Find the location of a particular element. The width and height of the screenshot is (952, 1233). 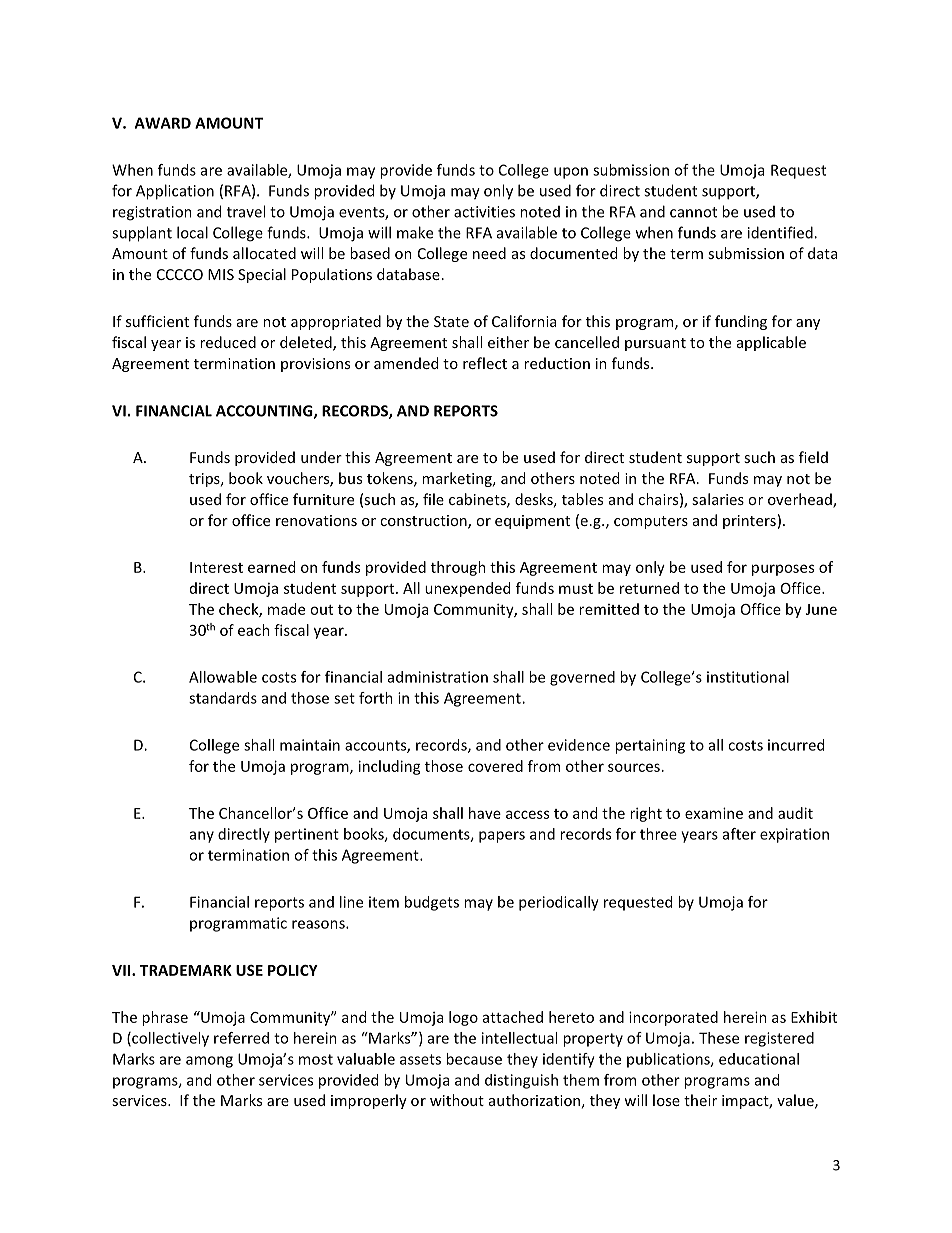

cannot is located at coordinates (693, 212).
